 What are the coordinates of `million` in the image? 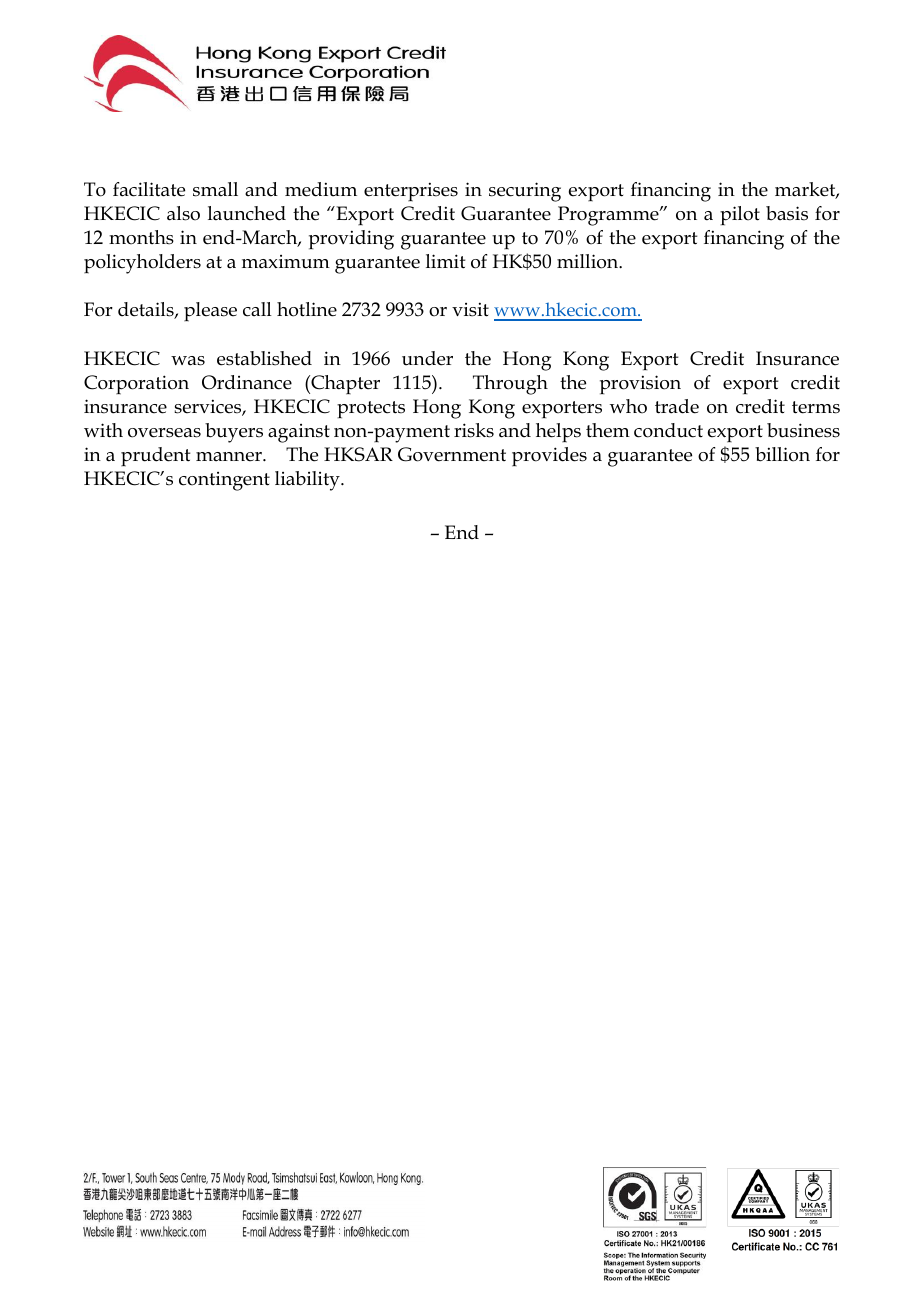 It's located at (589, 261).
